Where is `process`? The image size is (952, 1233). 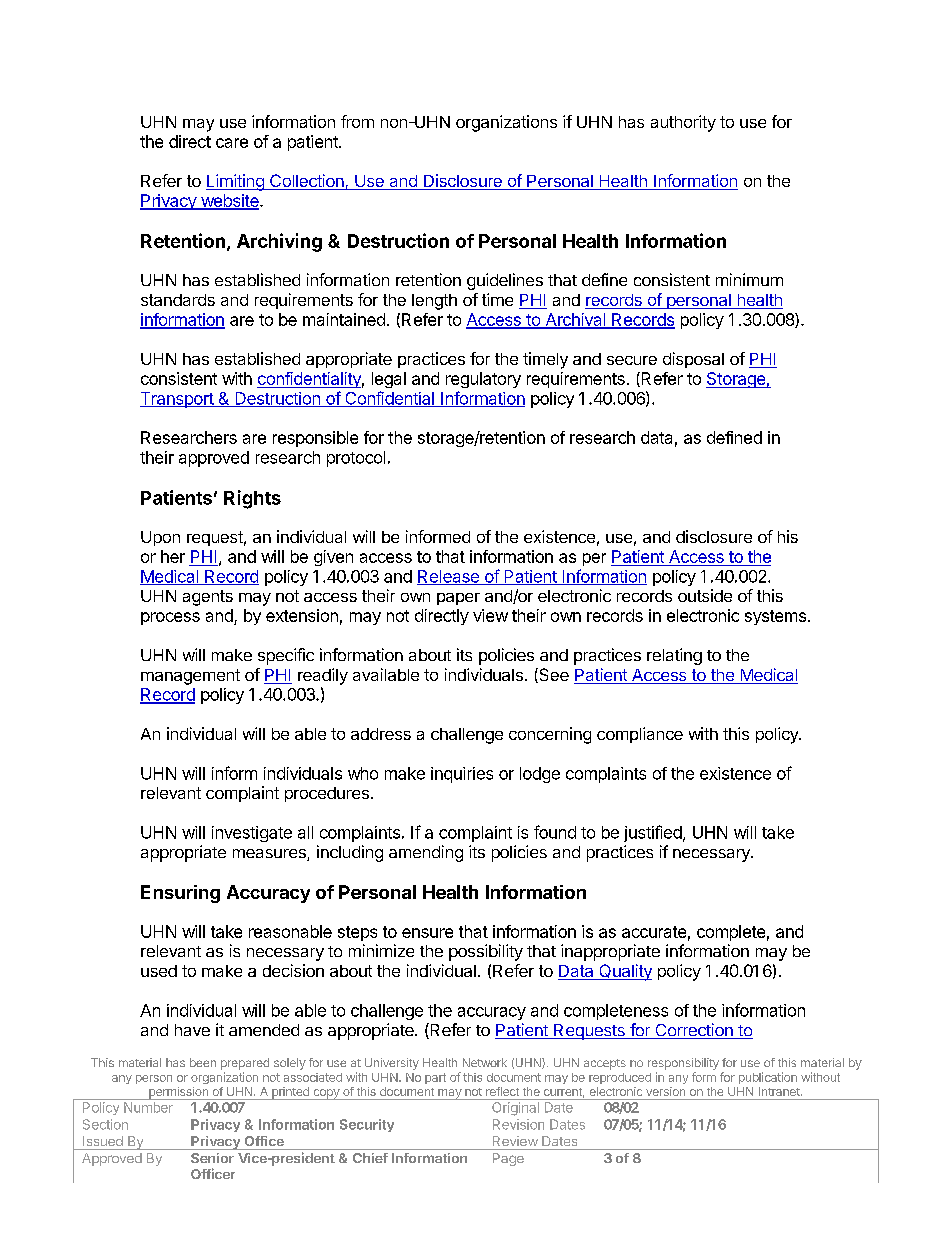
process is located at coordinates (170, 618).
